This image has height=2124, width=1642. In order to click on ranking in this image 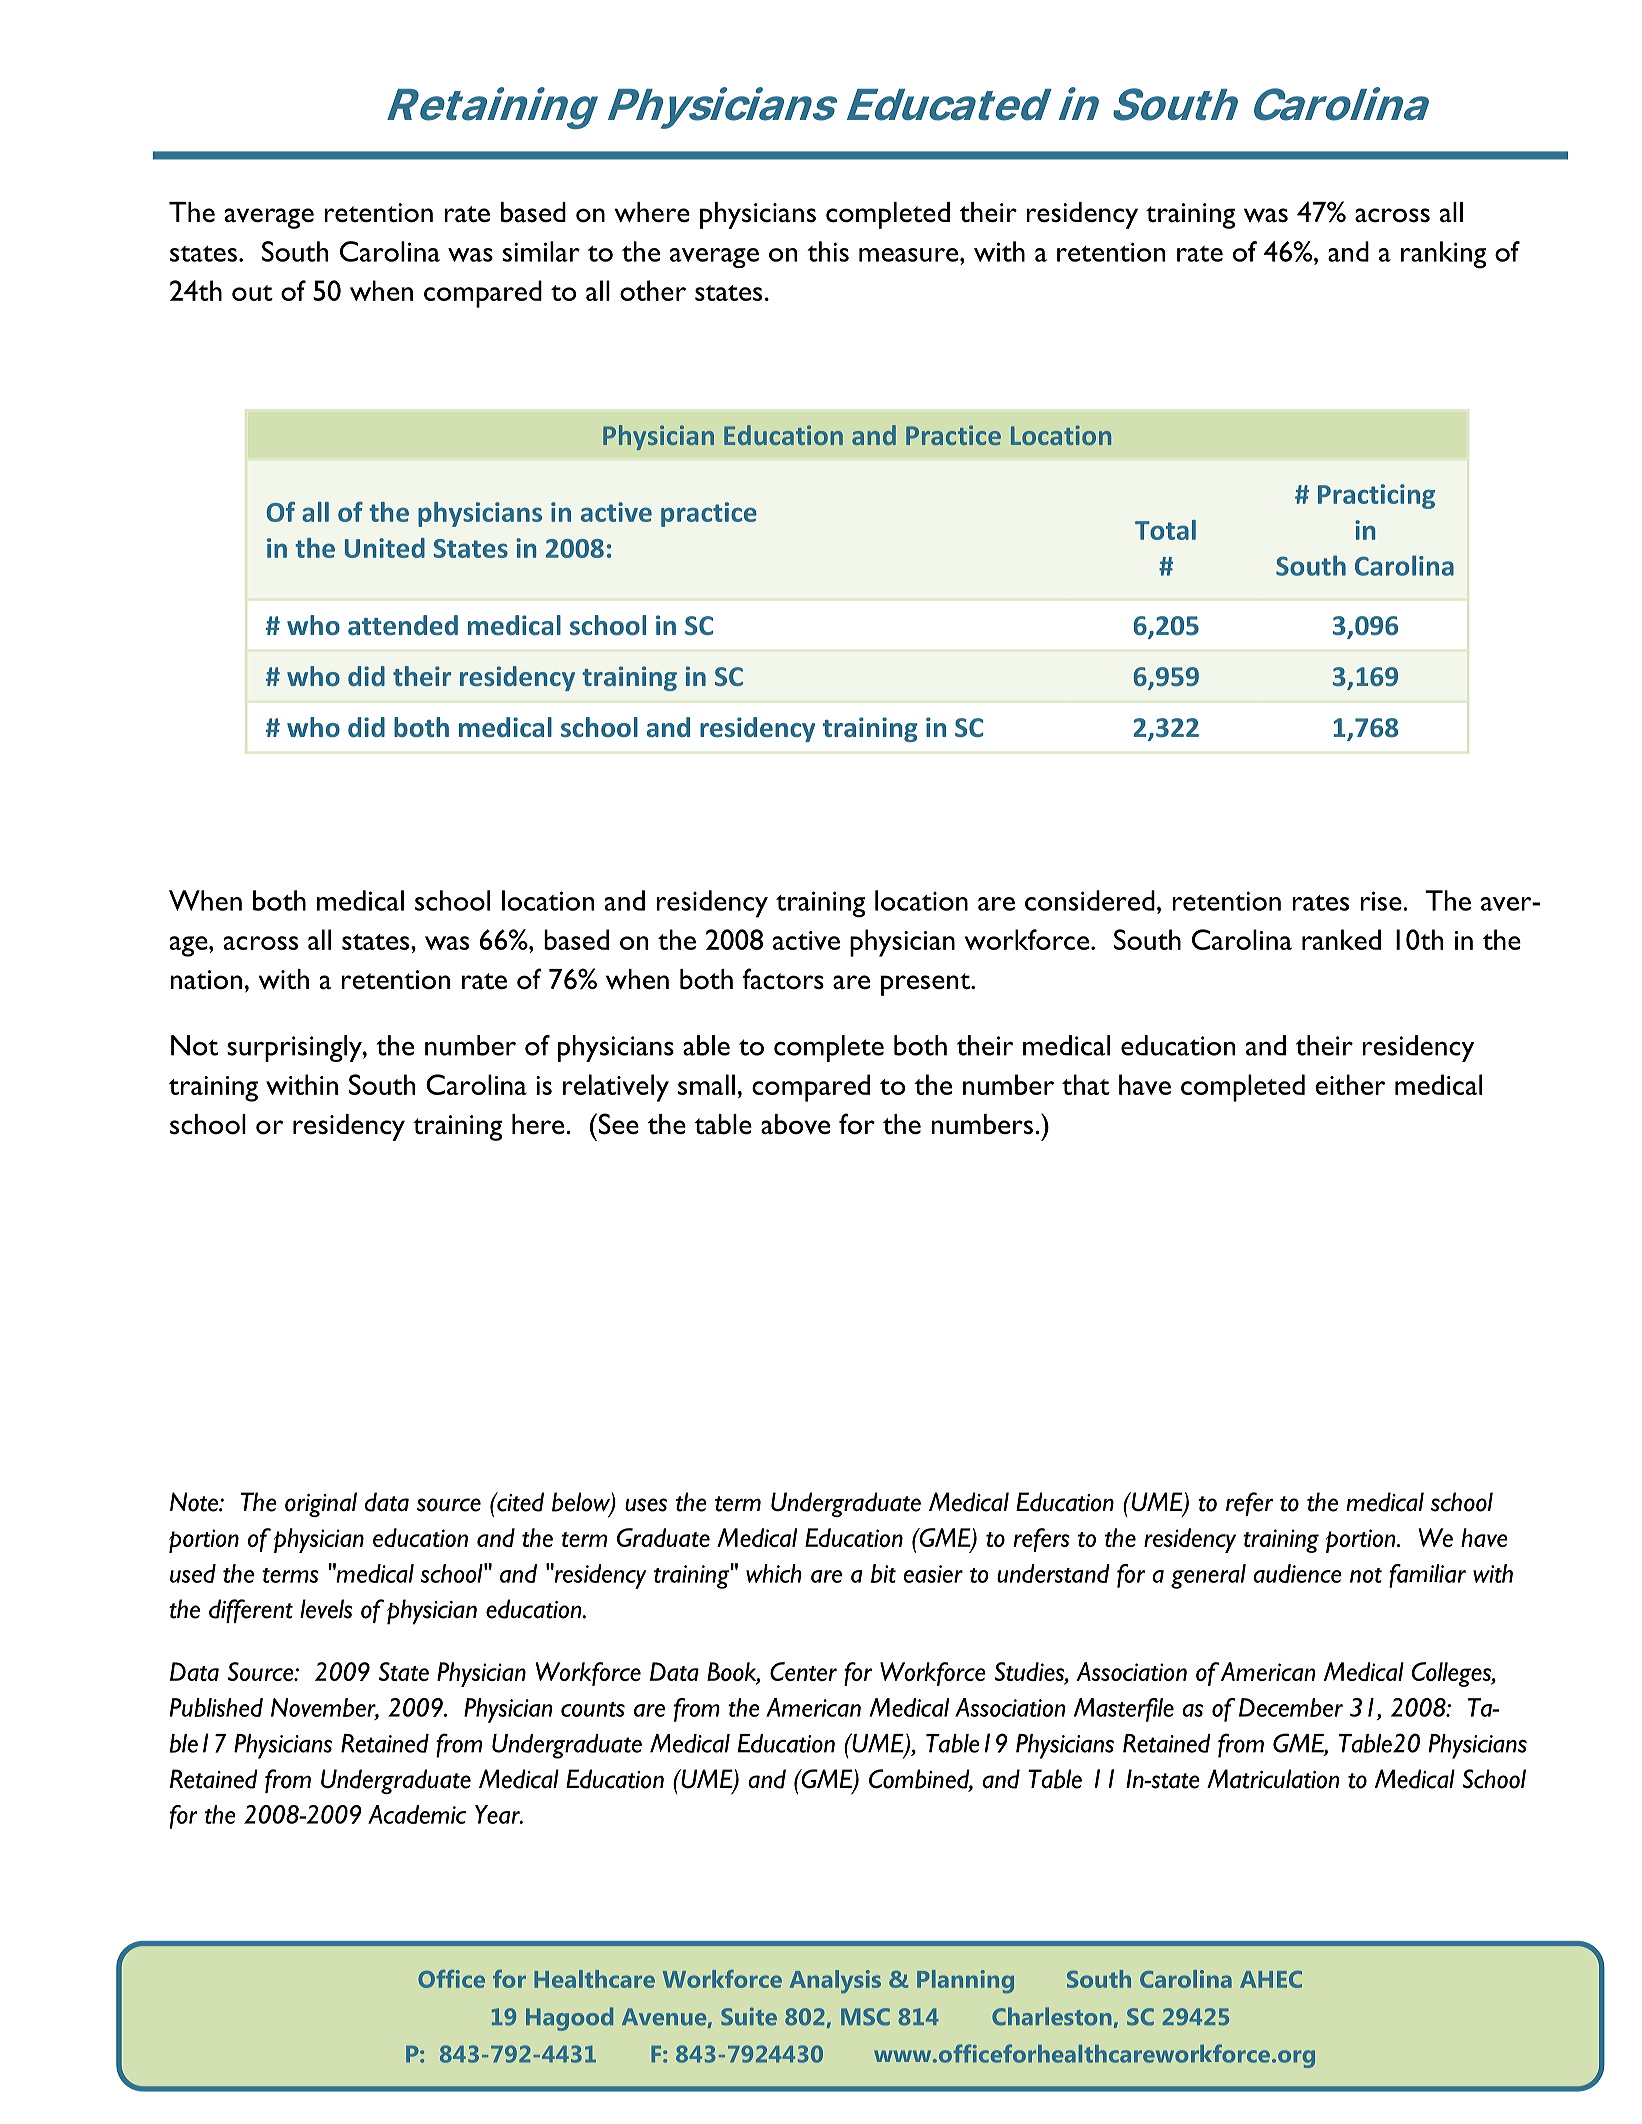, I will do `click(1443, 255)`.
